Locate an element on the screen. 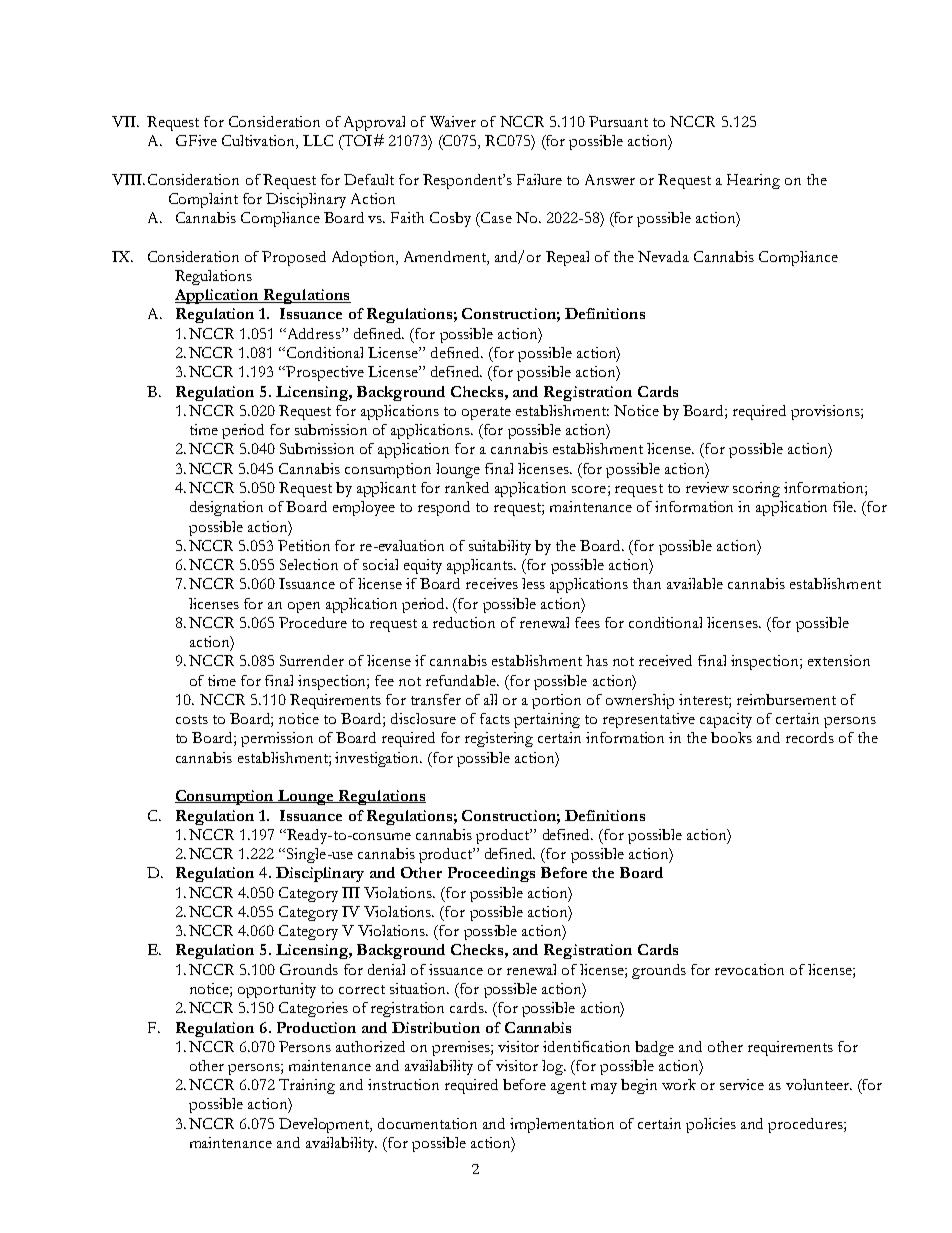  open is located at coordinates (304, 607).
